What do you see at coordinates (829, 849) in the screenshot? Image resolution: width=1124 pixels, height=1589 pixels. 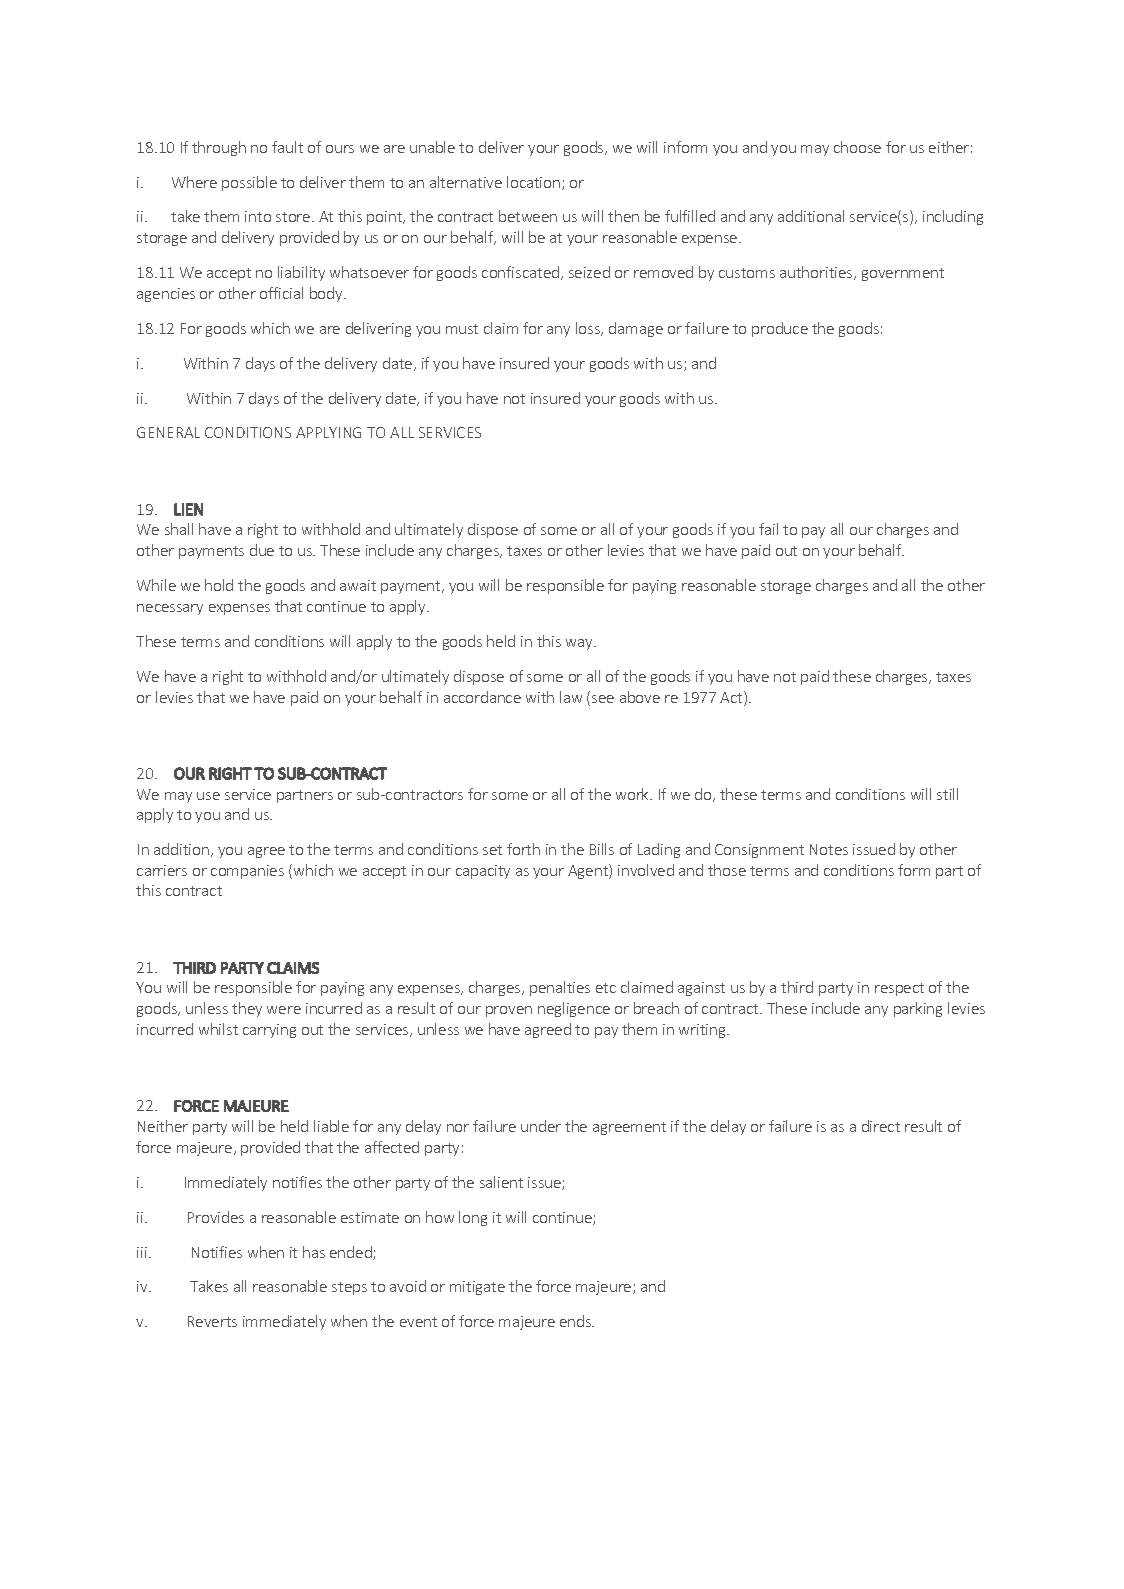 I see `Notes` at bounding box center [829, 849].
